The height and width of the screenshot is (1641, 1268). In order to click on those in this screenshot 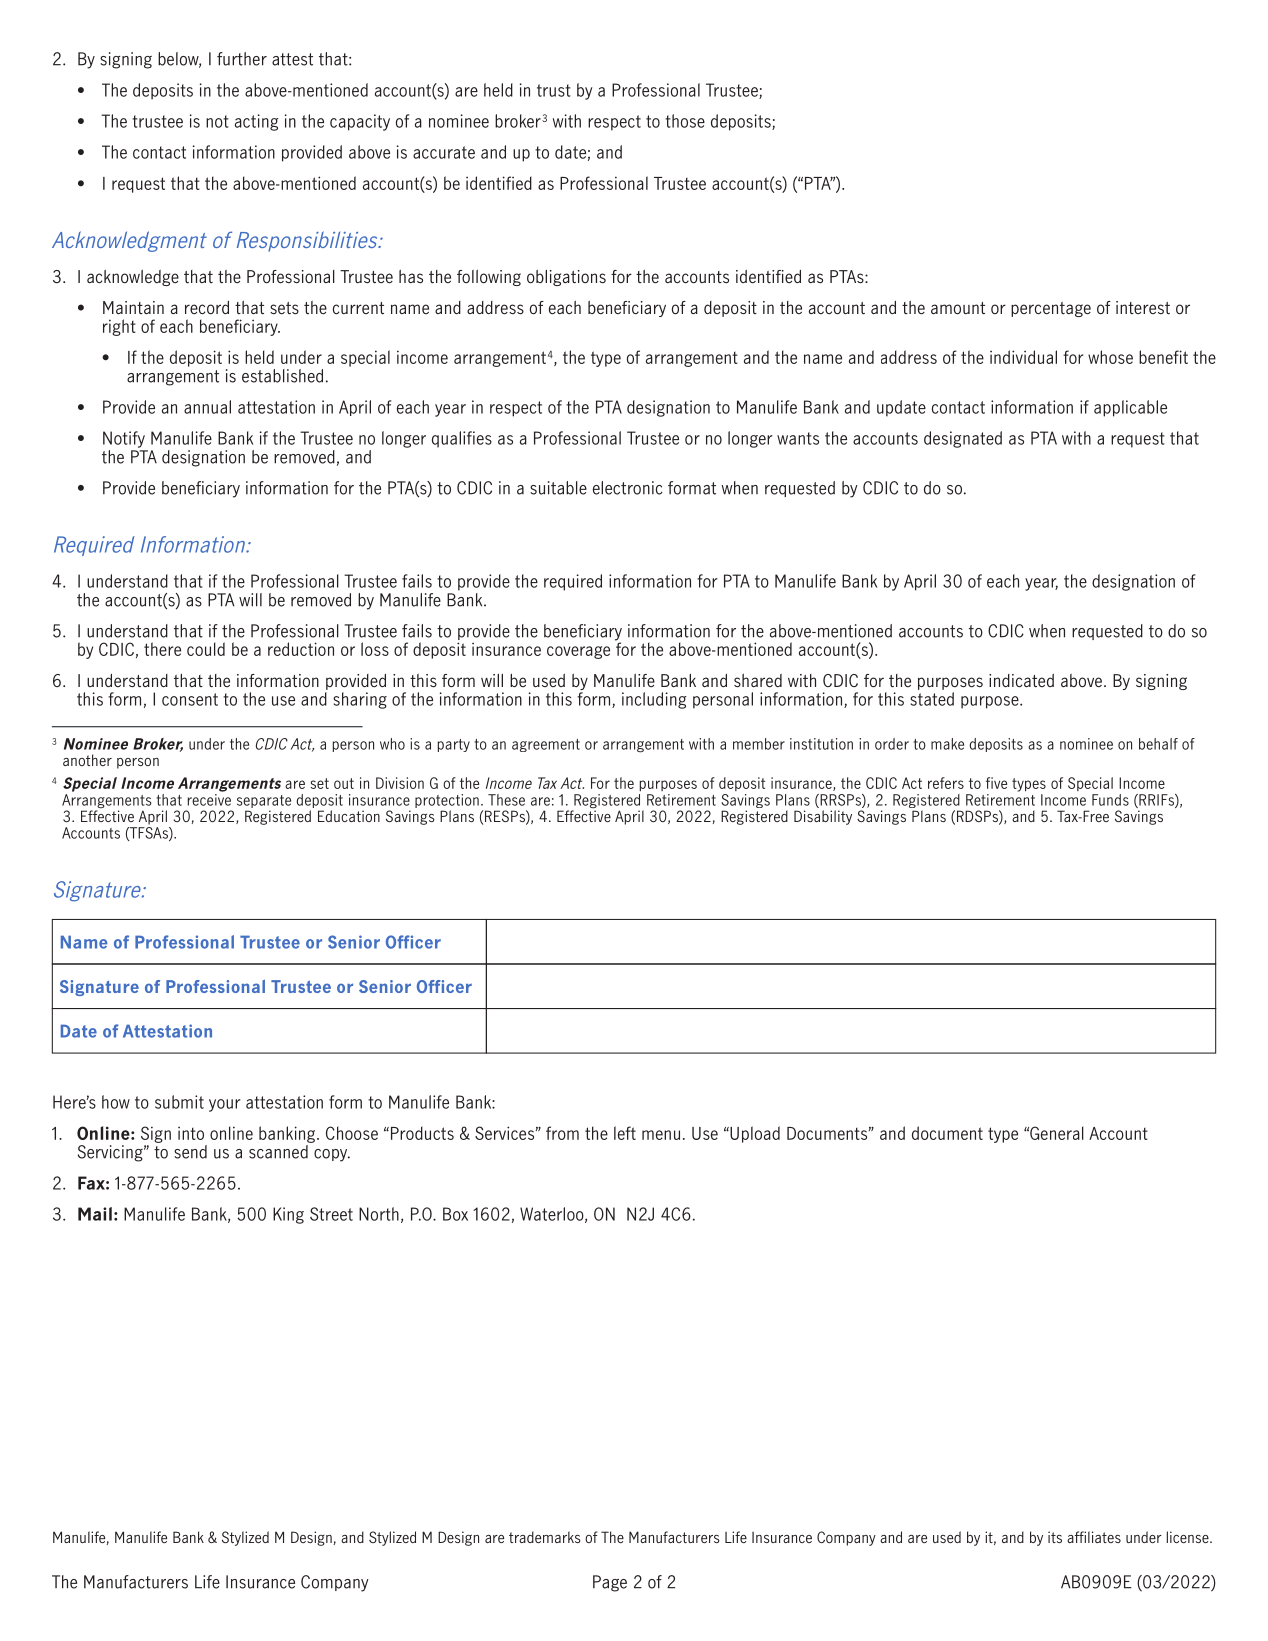, I will do `click(685, 121)`.
